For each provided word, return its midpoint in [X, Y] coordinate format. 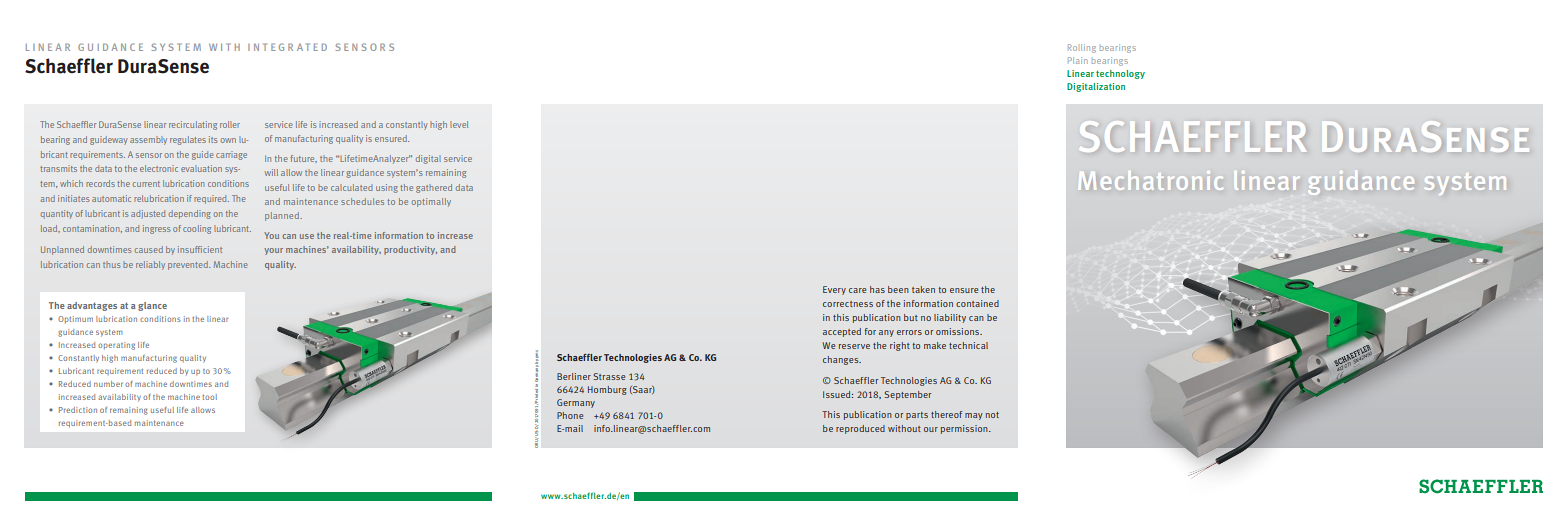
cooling [197, 229]
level [459, 124]
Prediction [78, 410]
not [992, 415]
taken [923, 289]
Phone [570, 415]
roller [230, 124]
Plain [1078, 60]
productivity [410, 250]
